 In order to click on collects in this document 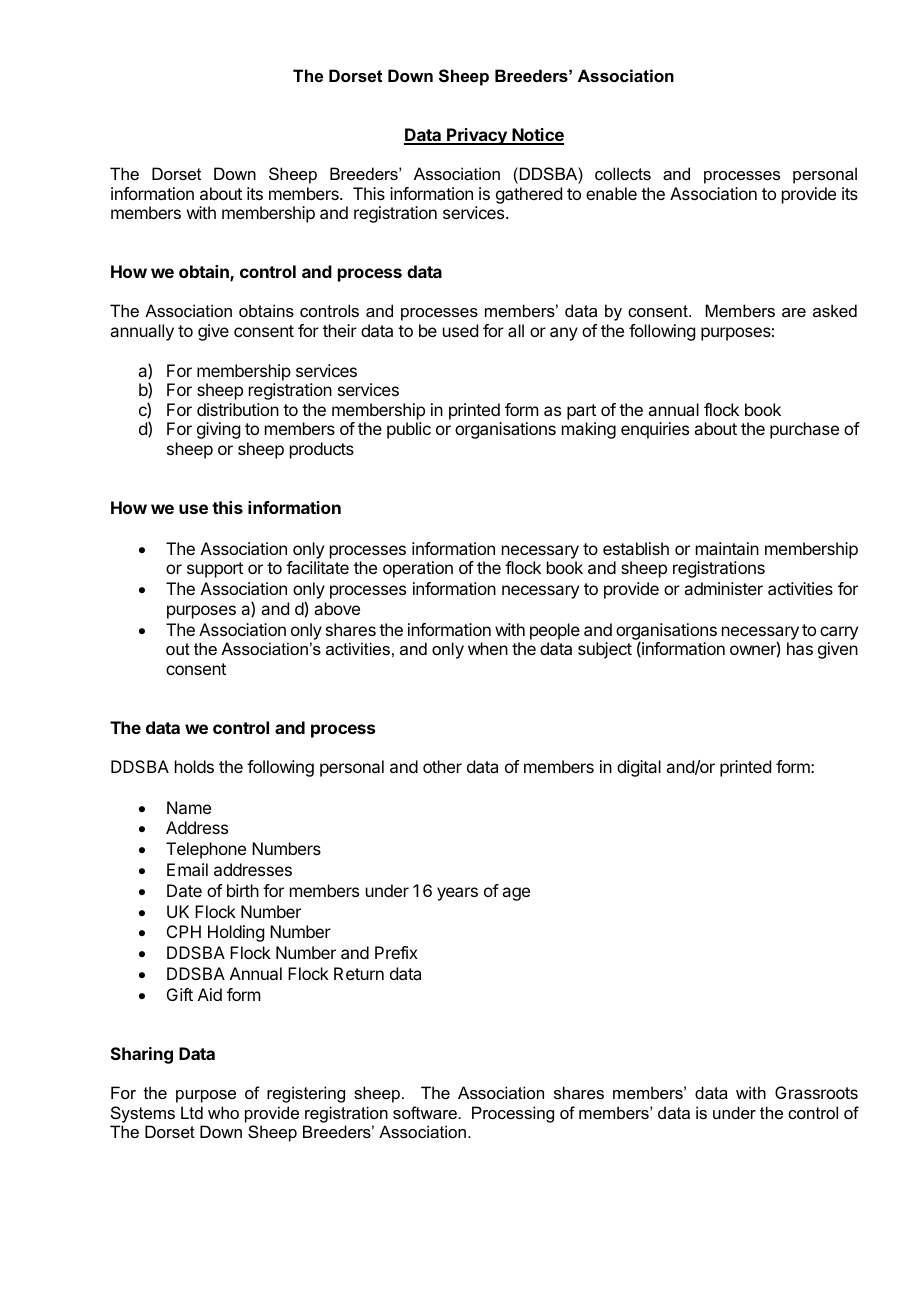, I will do `click(623, 173)`.
